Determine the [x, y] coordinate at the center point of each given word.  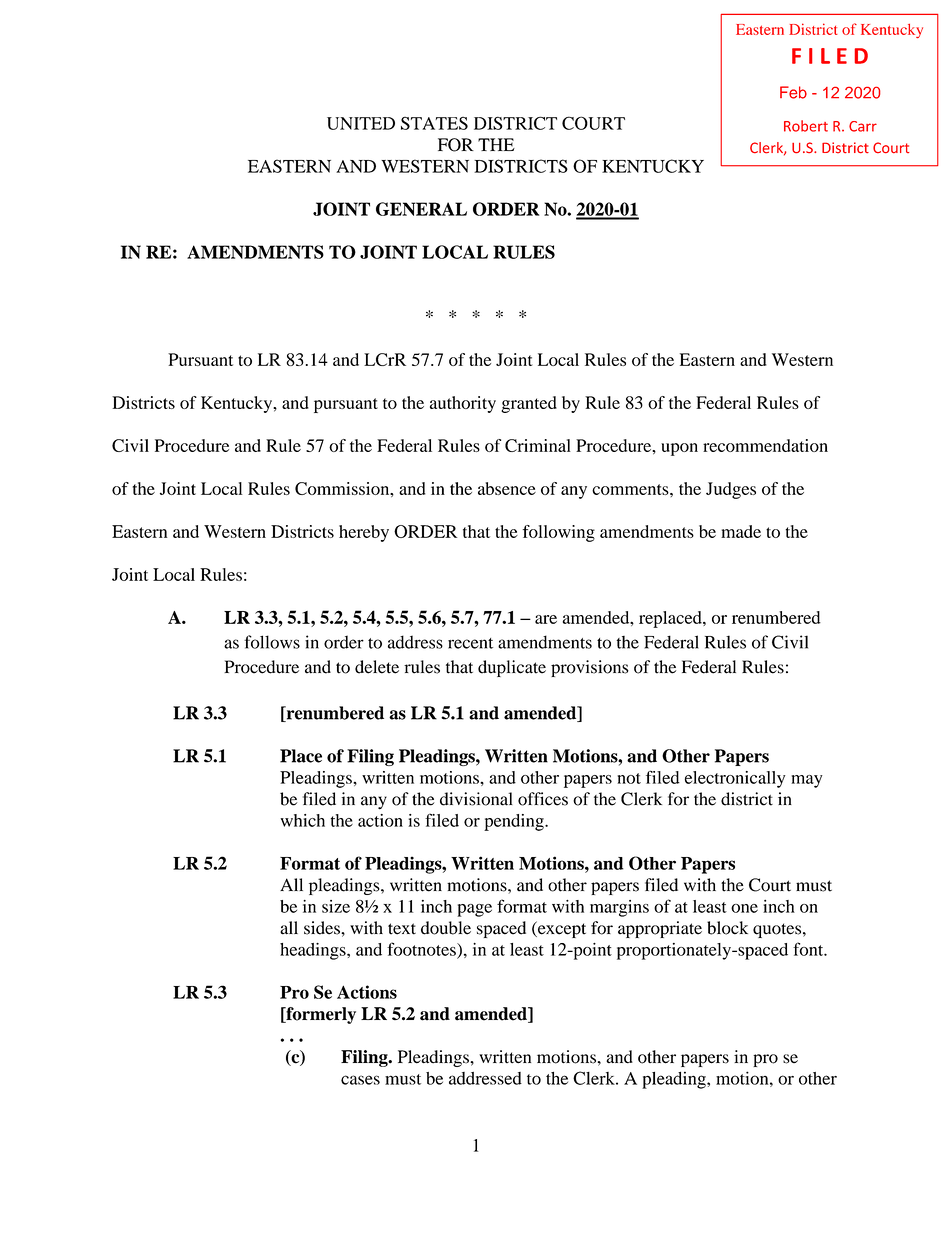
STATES [434, 123]
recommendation [765, 445]
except [561, 929]
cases [360, 1080]
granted [529, 404]
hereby [364, 533]
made [741, 531]
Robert [806, 126]
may [806, 781]
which [302, 820]
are [546, 619]
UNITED [361, 123]
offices [543, 799]
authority [463, 404]
